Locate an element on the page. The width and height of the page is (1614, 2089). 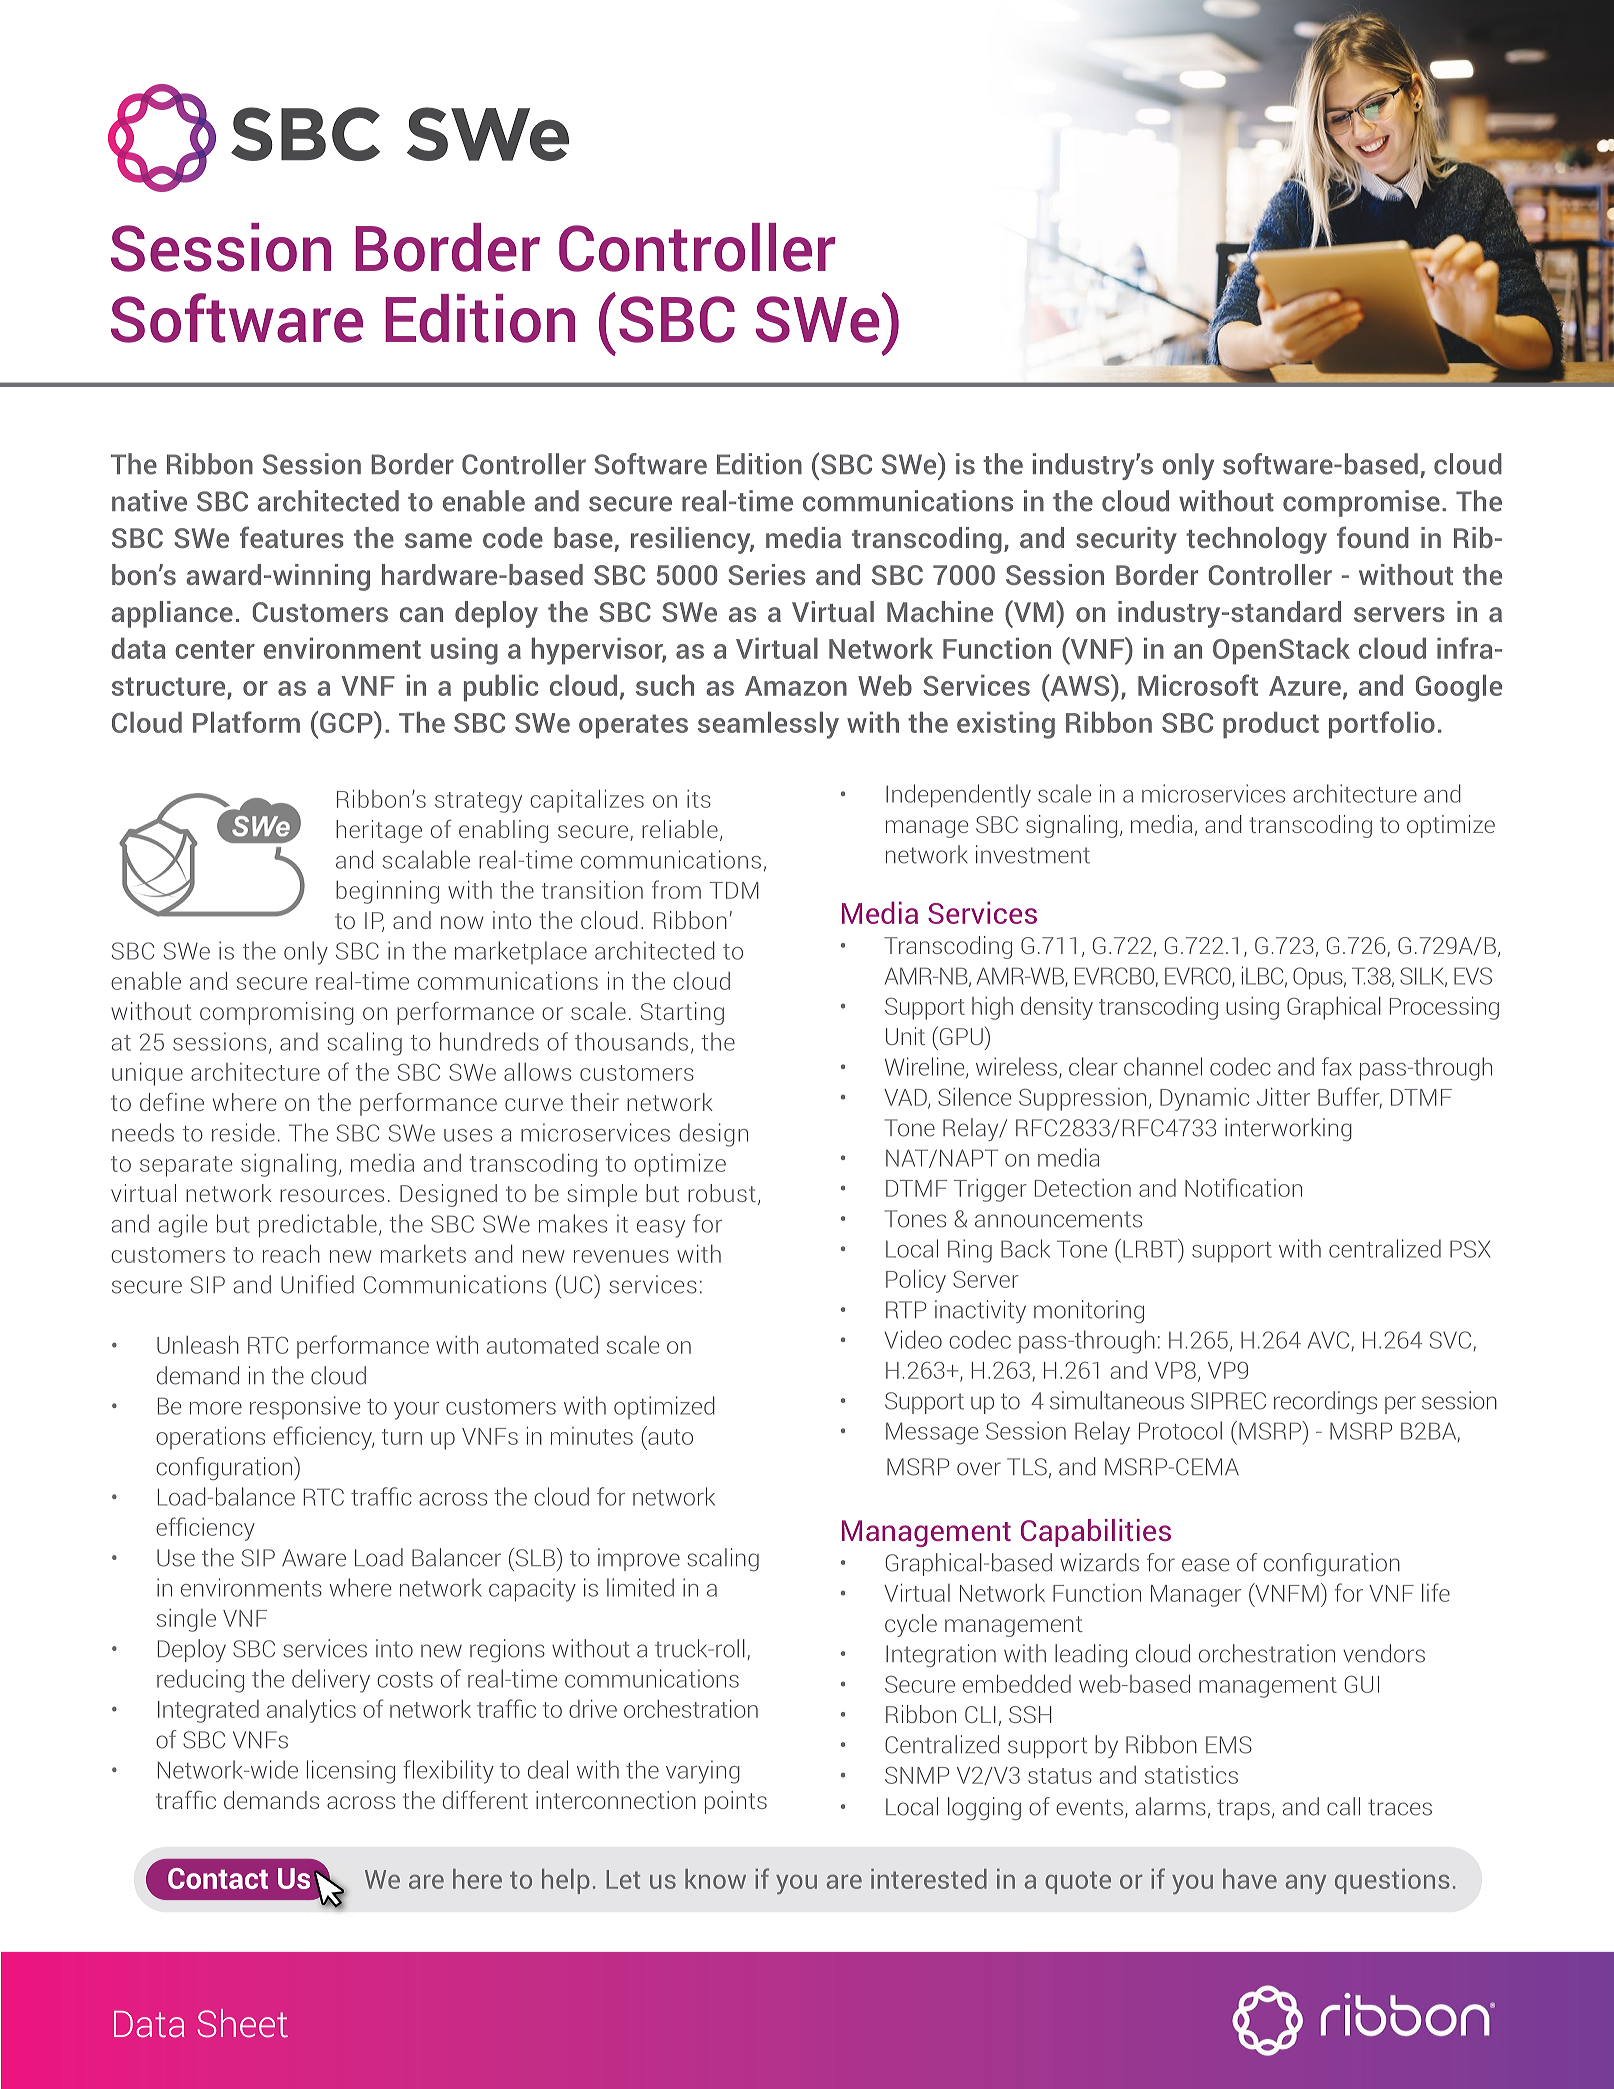
Series is located at coordinates (766, 574).
